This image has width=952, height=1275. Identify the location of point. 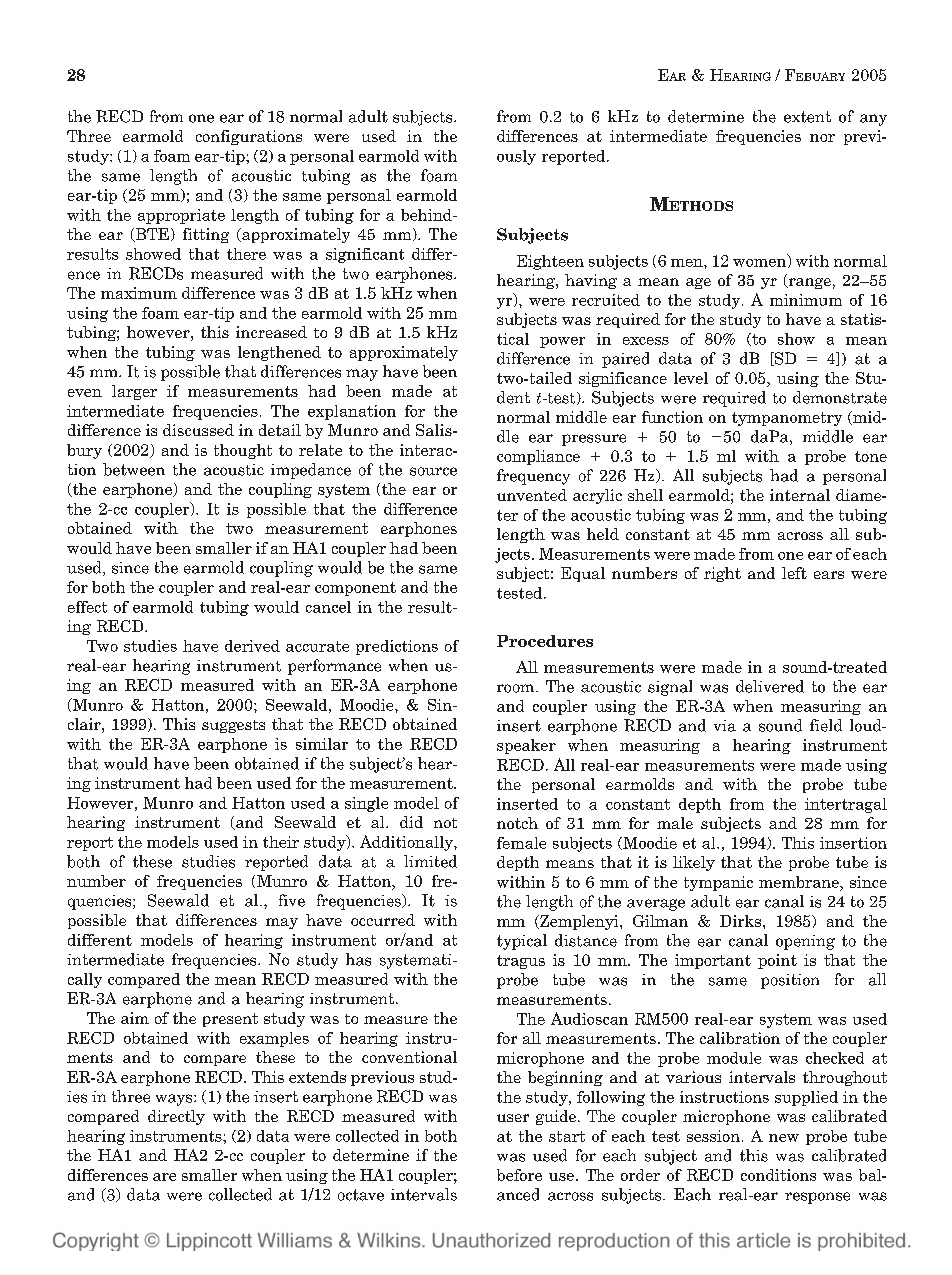
(777, 961).
